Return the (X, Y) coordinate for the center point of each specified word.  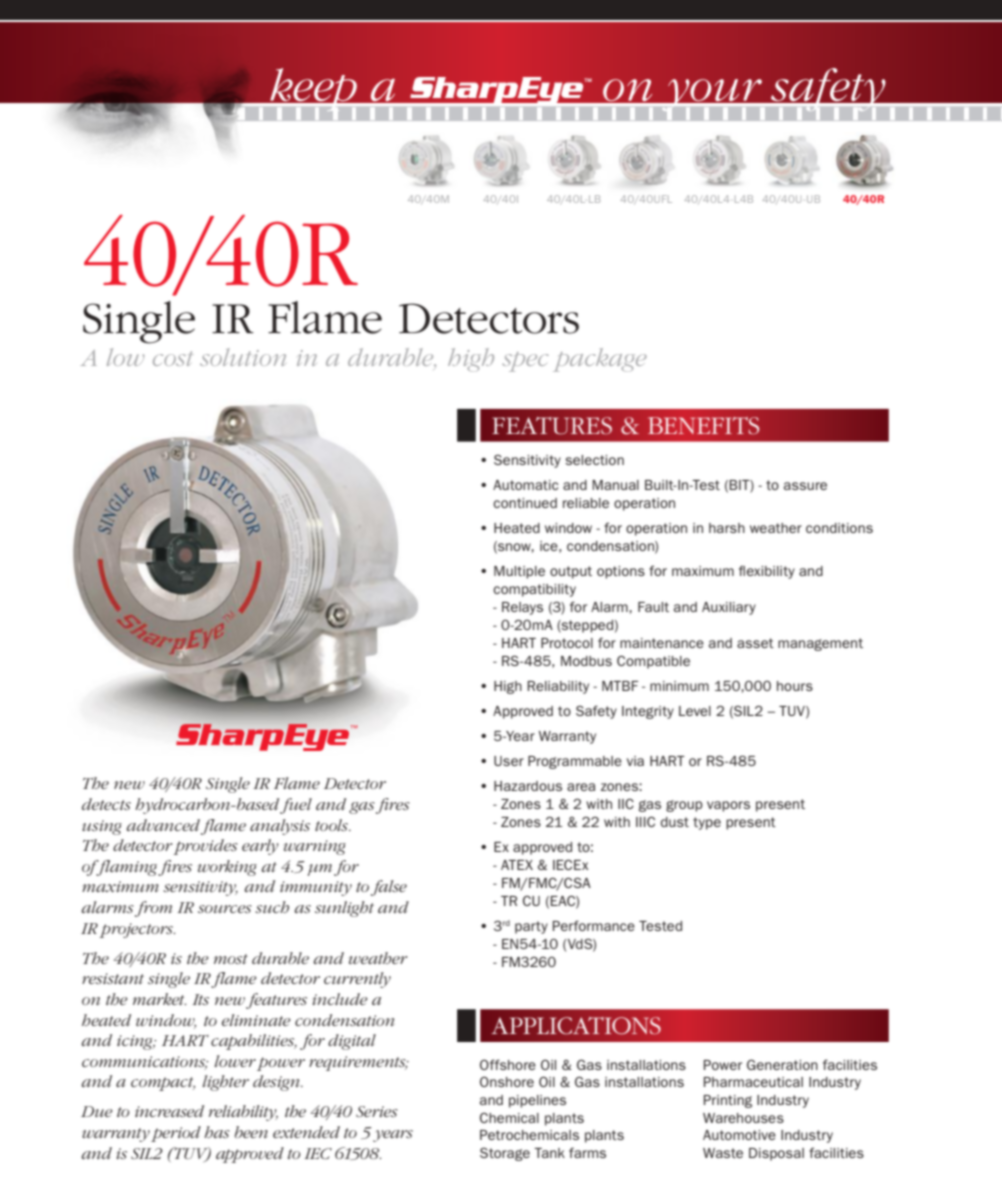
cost (173, 358)
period (176, 1134)
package (600, 360)
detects (106, 804)
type (707, 823)
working (227, 868)
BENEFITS (703, 425)
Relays (522, 608)
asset (755, 643)
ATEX (517, 865)
